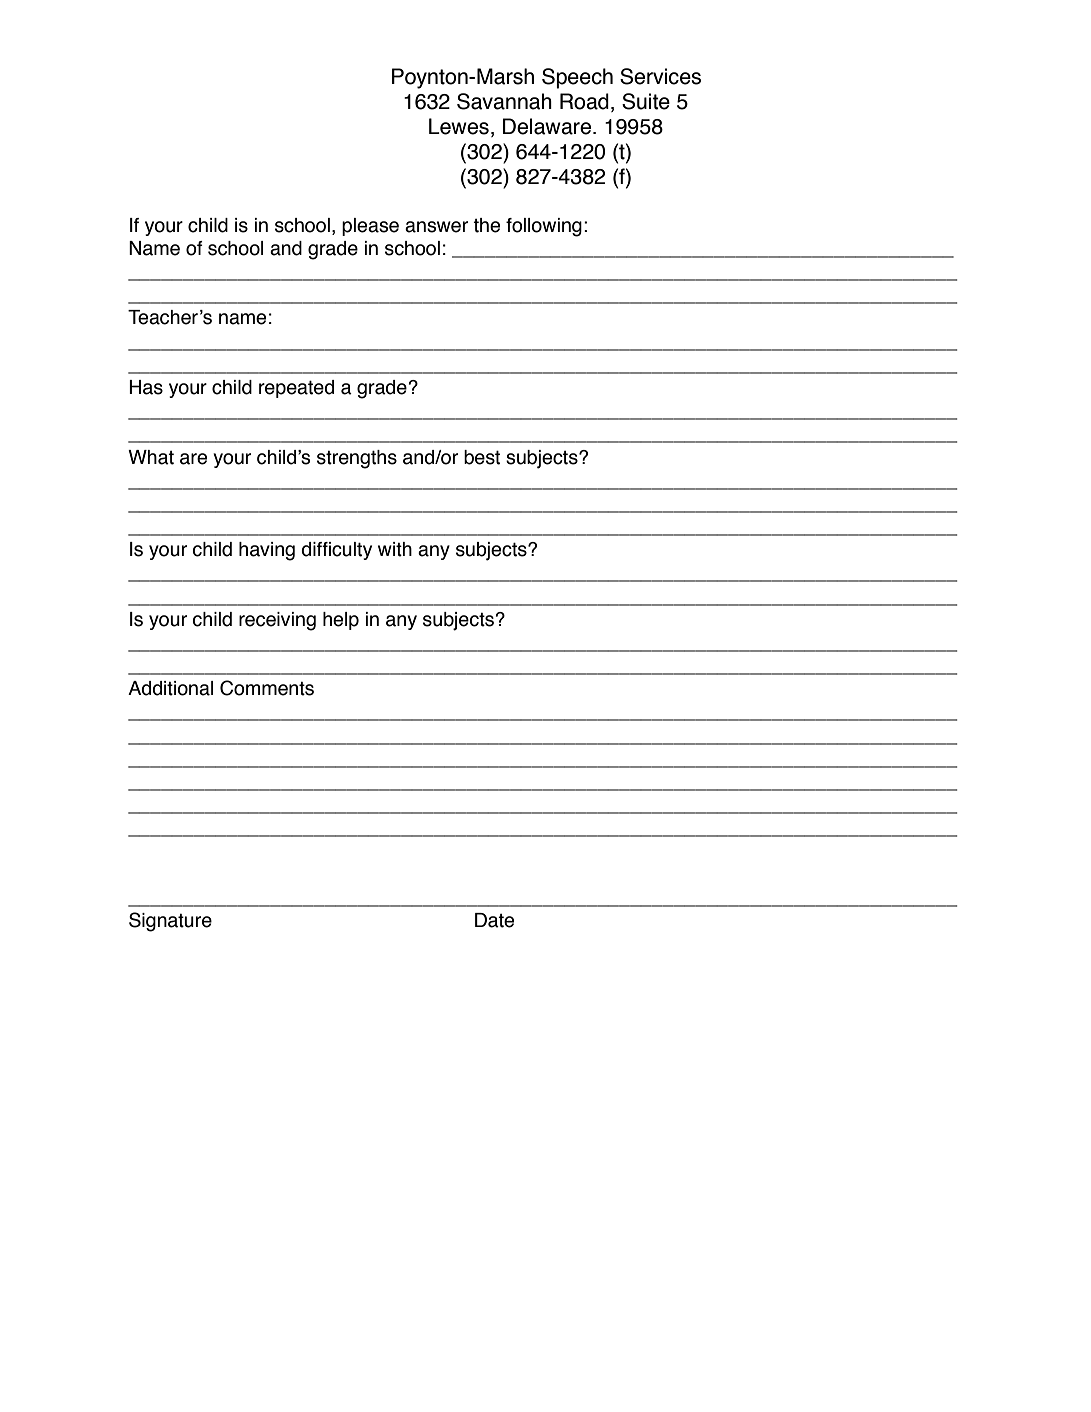 The height and width of the document is (1412, 1091). What do you see at coordinates (544, 227) in the document?
I see `following` at bounding box center [544, 227].
